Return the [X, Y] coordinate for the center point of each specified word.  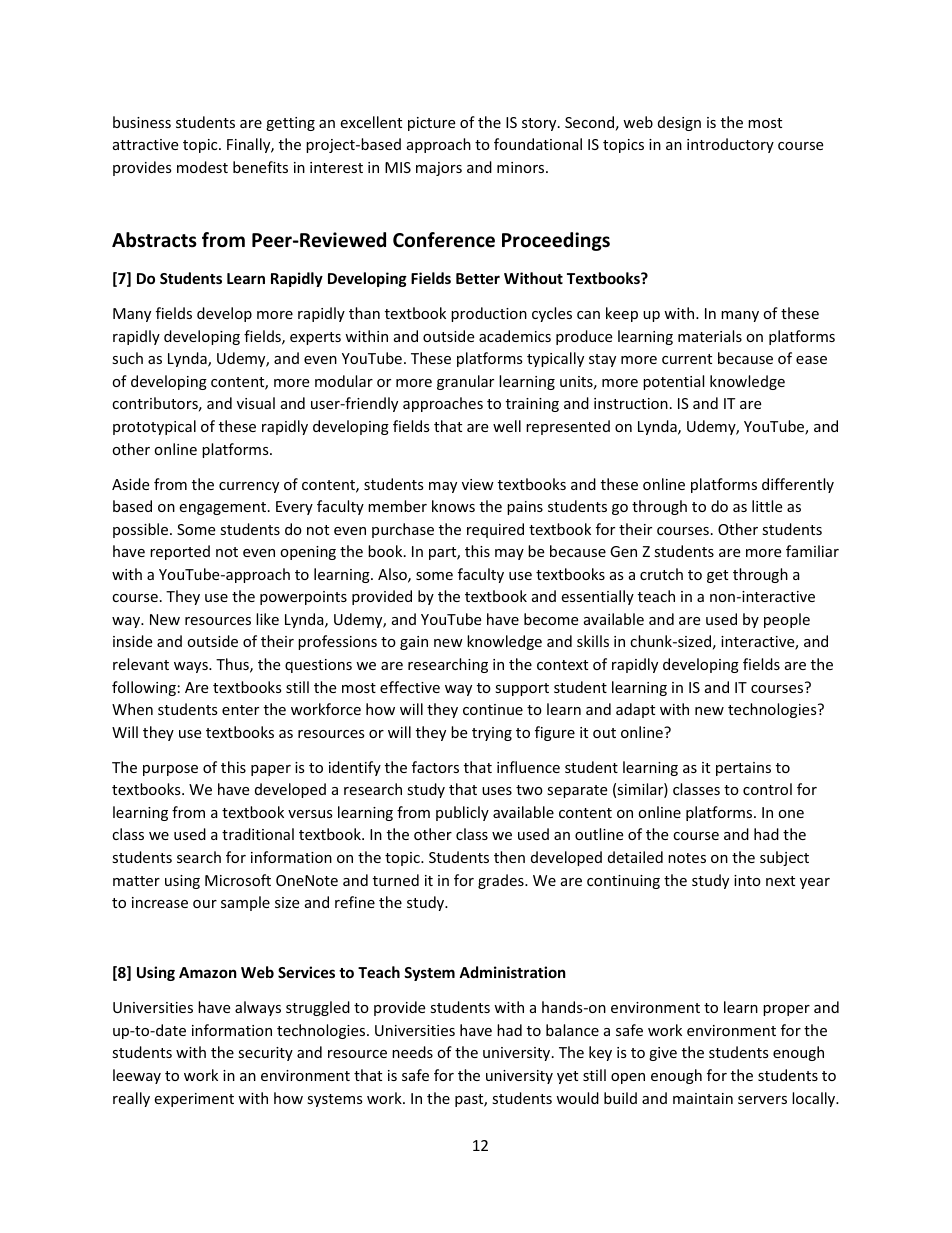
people [787, 620]
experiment [194, 1100]
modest [202, 167]
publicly [462, 813]
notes [687, 858]
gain [414, 643]
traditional [258, 834]
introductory [730, 145]
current [687, 359]
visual [256, 403]
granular [465, 382]
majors [439, 169]
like [267, 619]
